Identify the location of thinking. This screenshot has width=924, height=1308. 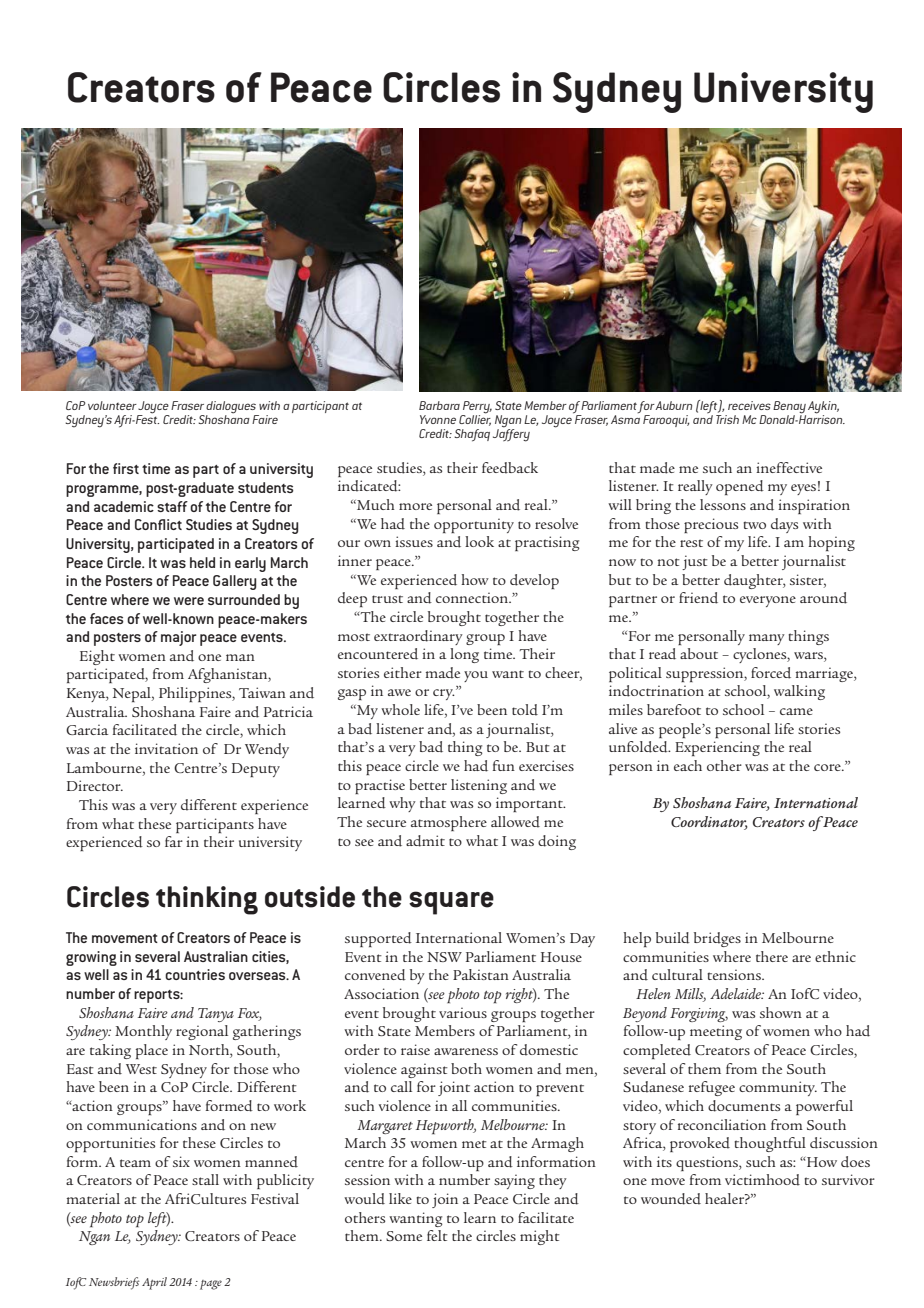
(207, 900).
